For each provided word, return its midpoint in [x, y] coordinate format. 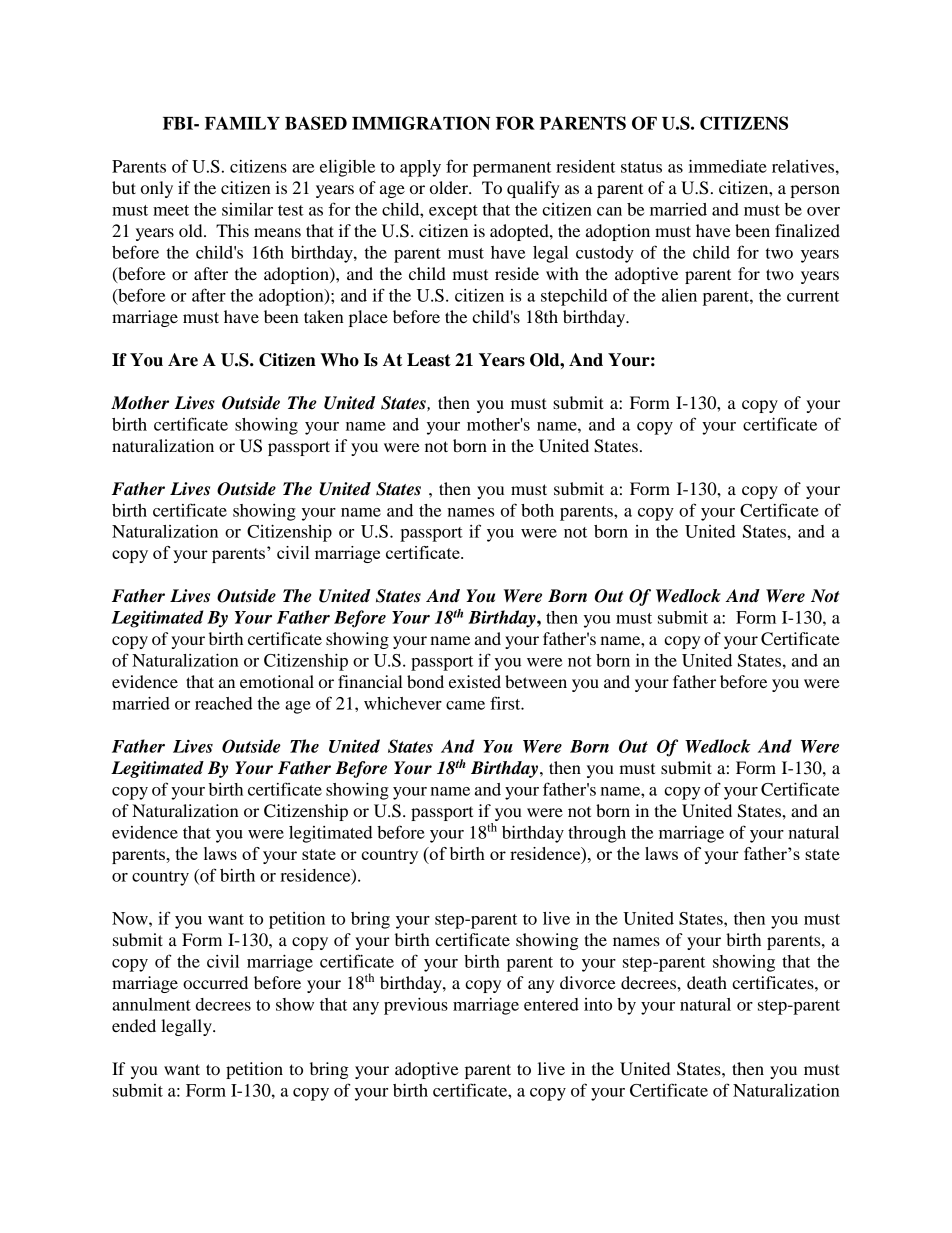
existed [475, 681]
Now [131, 918]
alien [679, 295]
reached [224, 703]
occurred [215, 982]
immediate [728, 166]
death [707, 982]
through [597, 834]
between [536, 681]
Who [339, 360]
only [157, 189]
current [813, 296]
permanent [512, 169]
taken [324, 316]
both [537, 510]
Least [429, 360]
